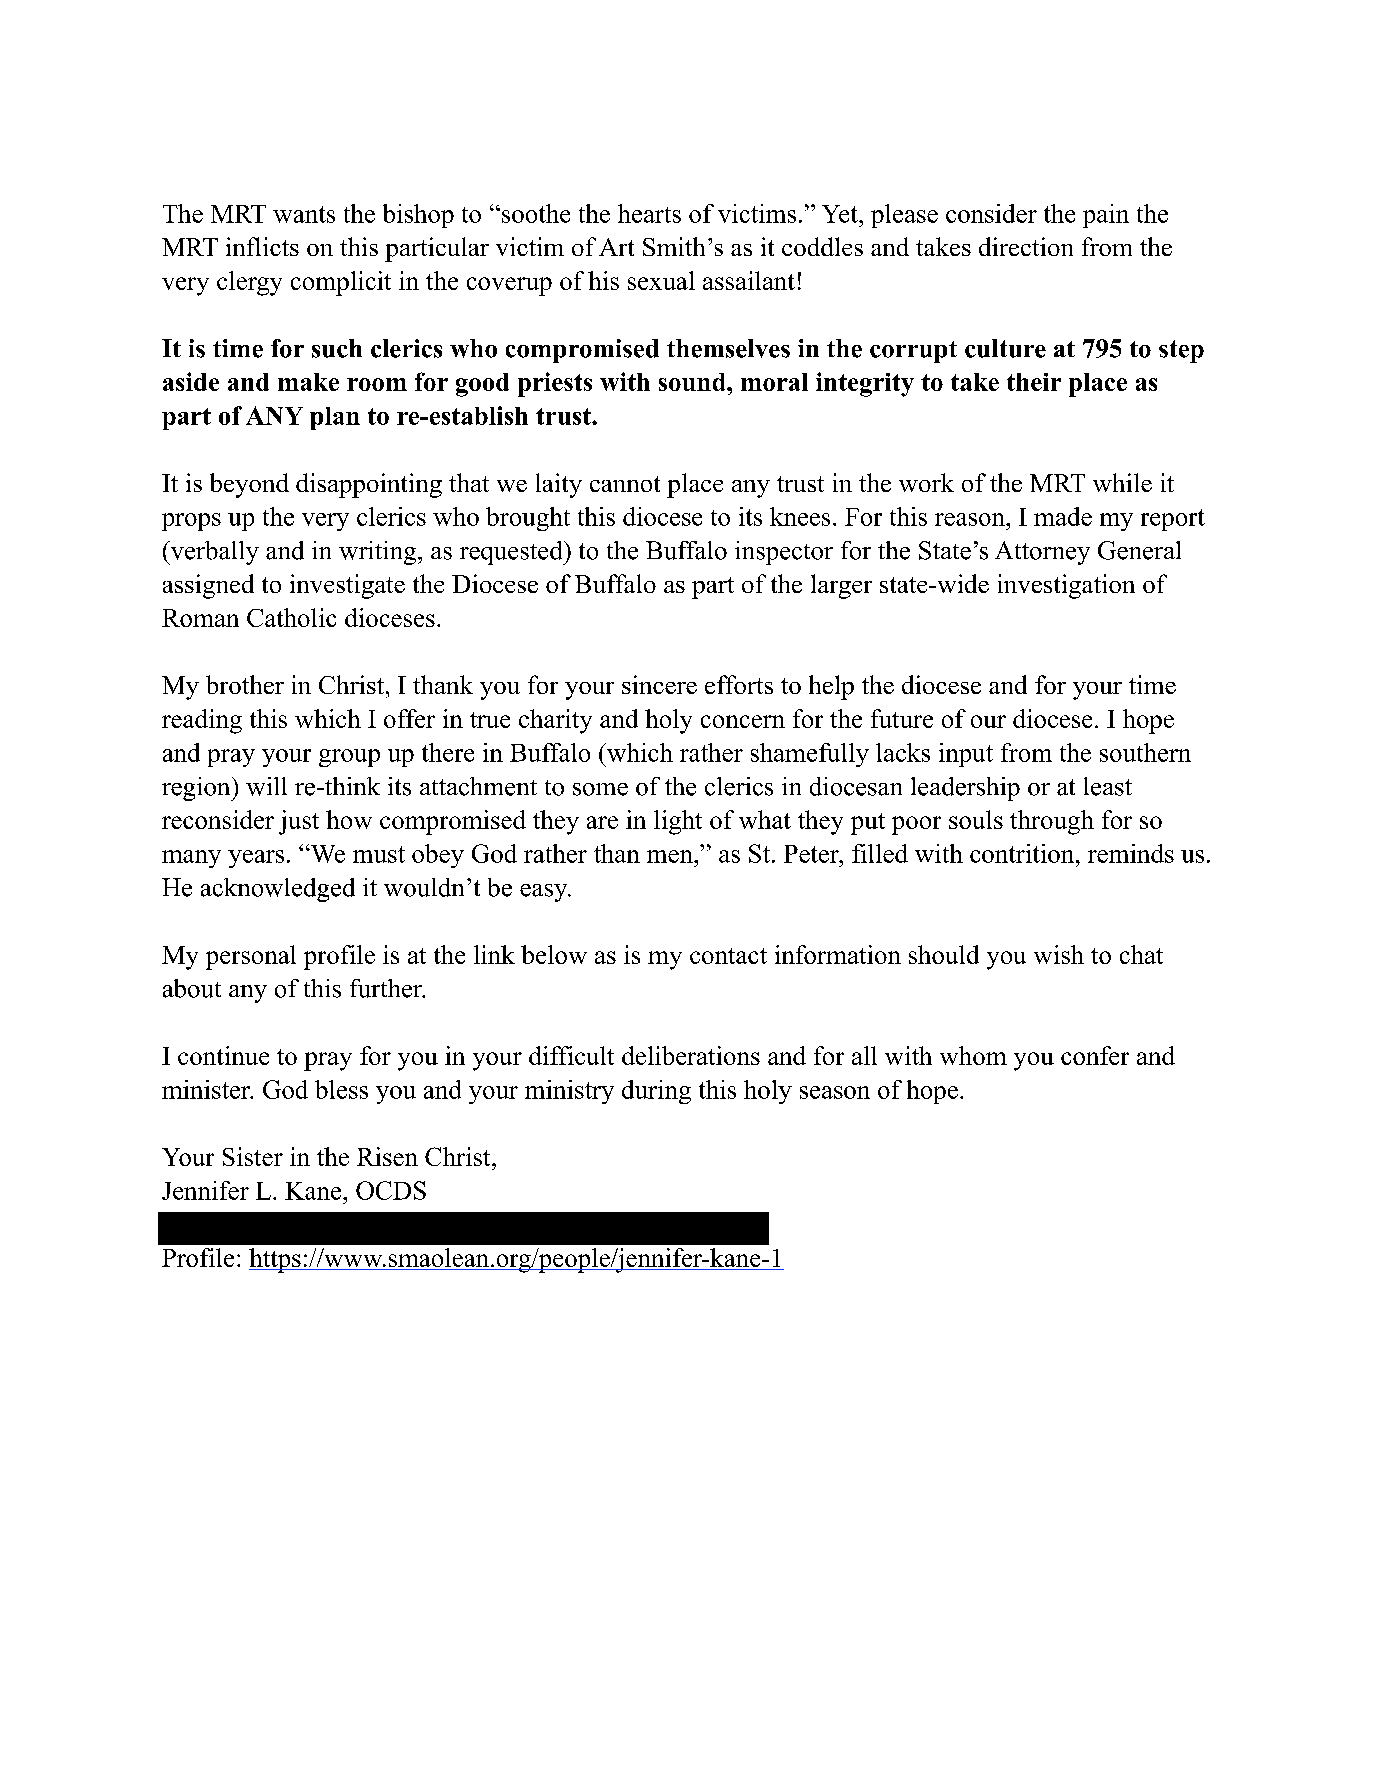 This image has width=1374, height=1779. What do you see at coordinates (1095, 1055) in the image?
I see `confer` at bounding box center [1095, 1055].
